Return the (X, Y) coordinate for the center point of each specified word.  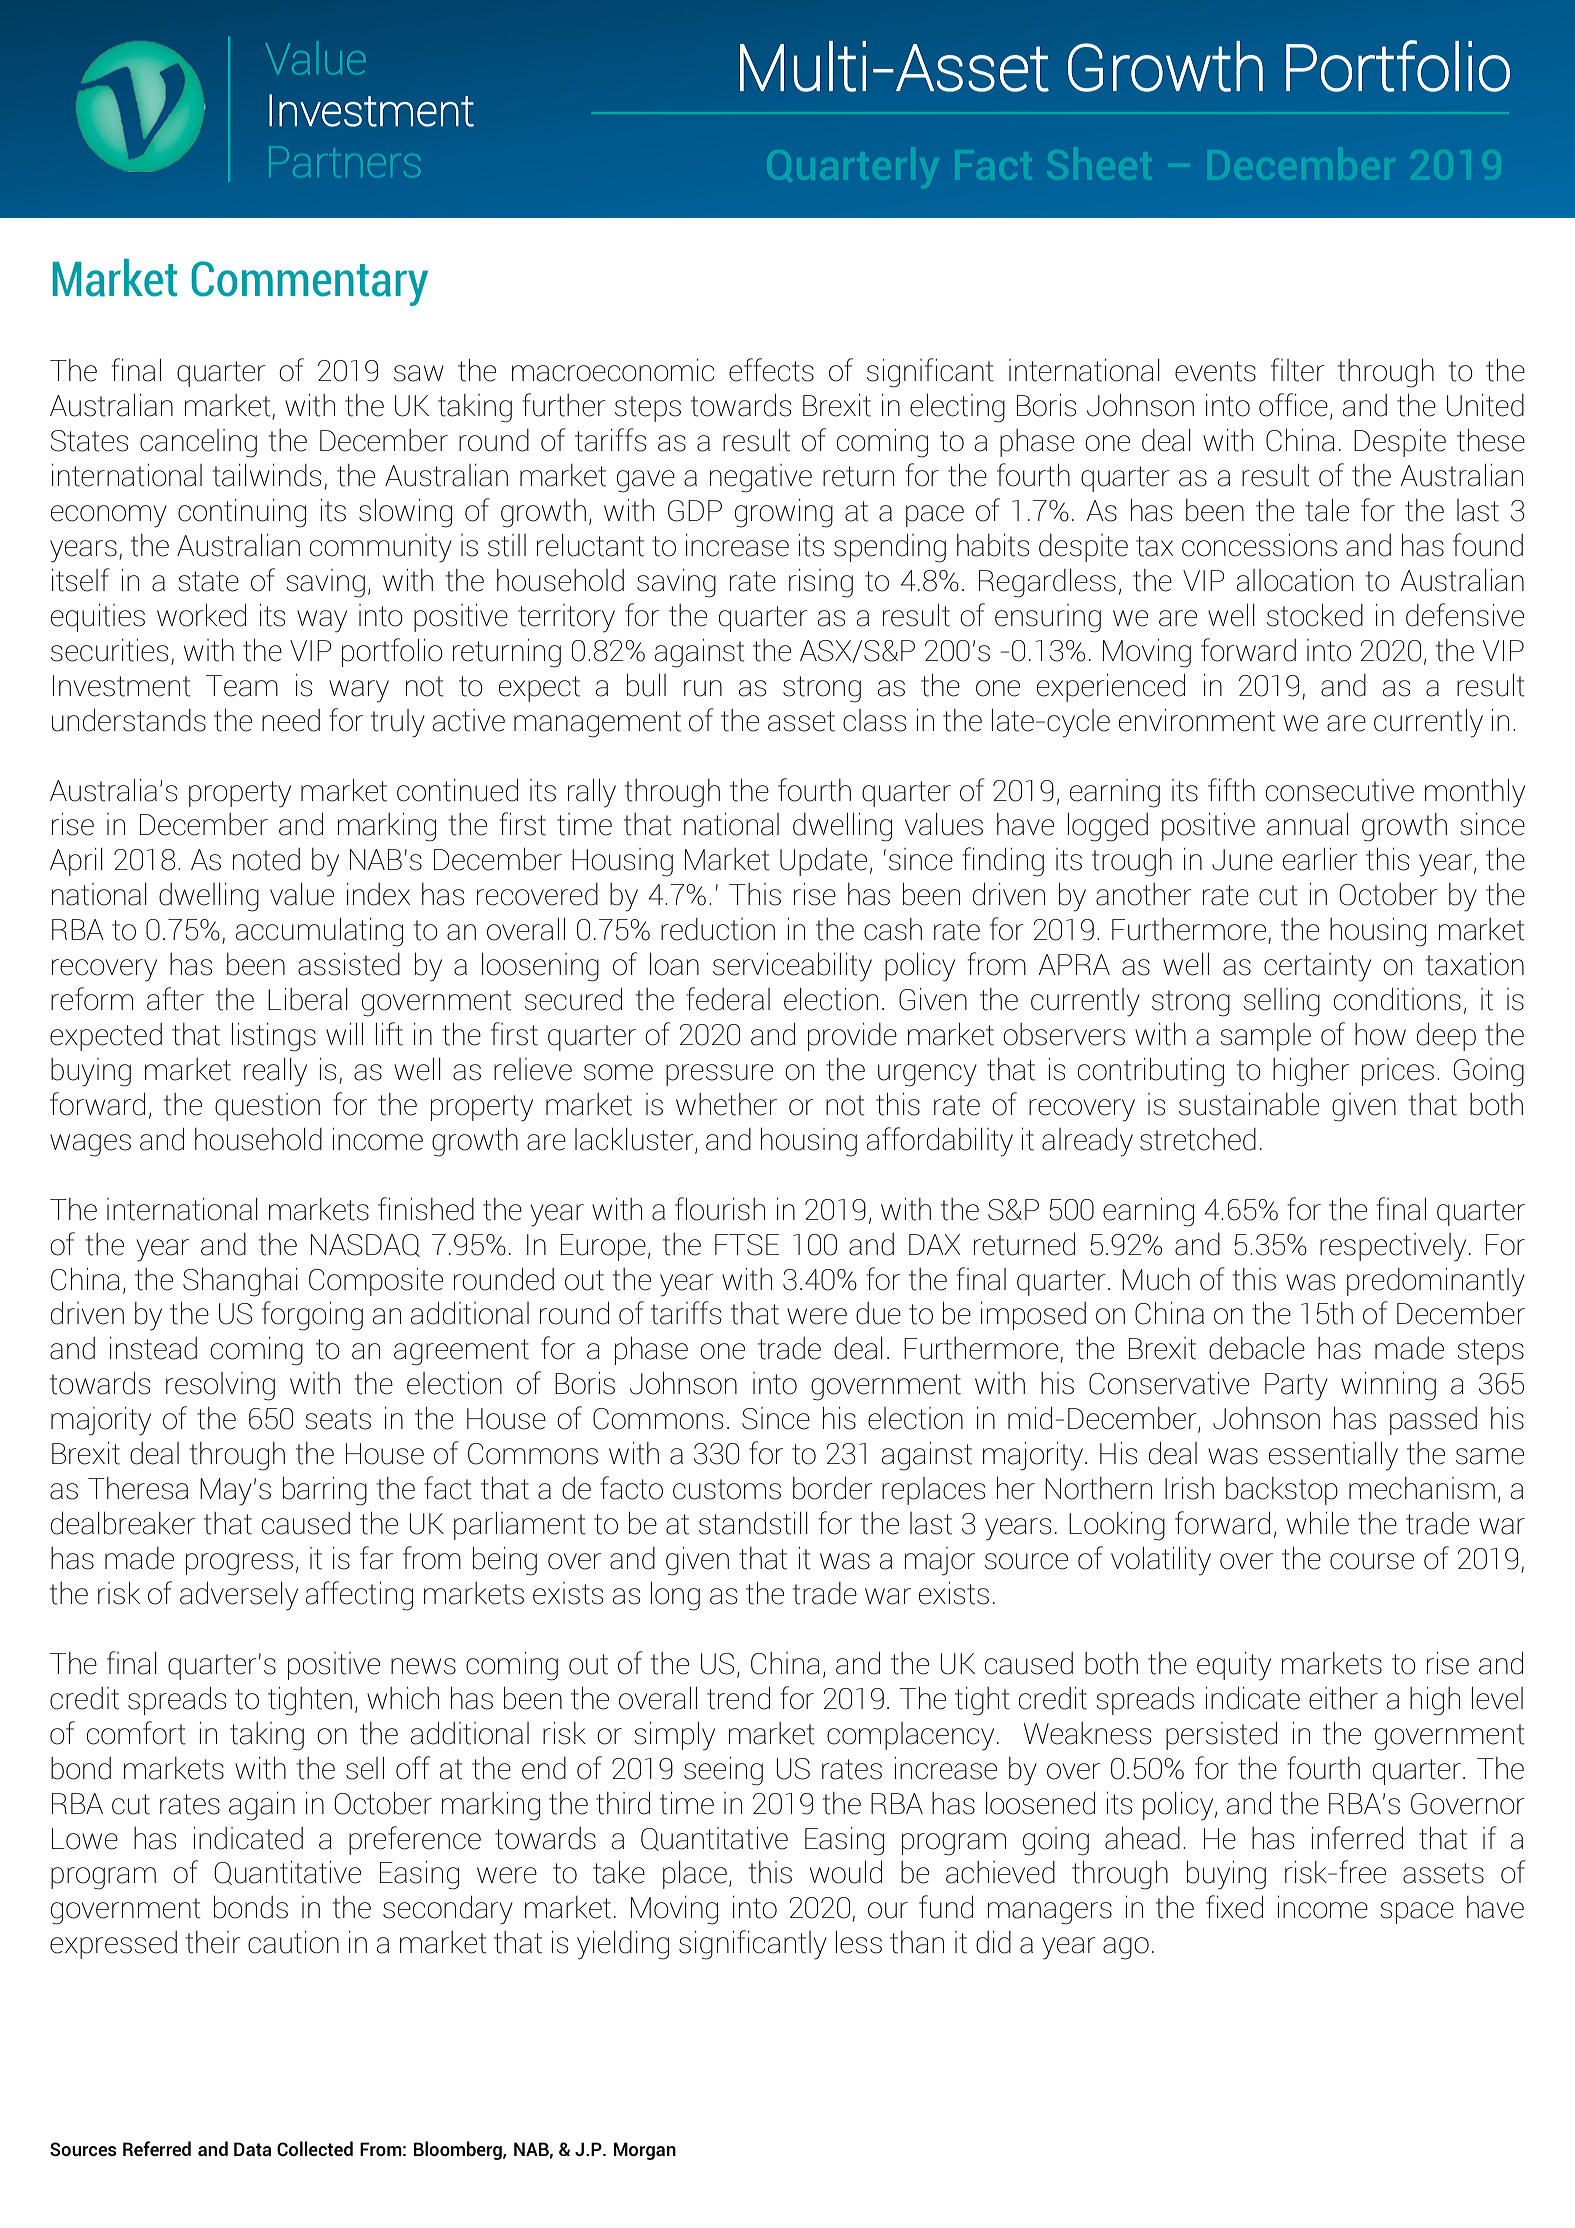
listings (274, 1037)
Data (252, 2149)
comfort (136, 1733)
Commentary (309, 283)
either (1343, 1698)
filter (1298, 370)
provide (852, 1037)
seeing (723, 1771)
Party (1296, 1387)
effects (771, 370)
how (1380, 1034)
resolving (220, 1386)
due (878, 1313)
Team (242, 686)
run (703, 688)
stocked (1315, 615)
